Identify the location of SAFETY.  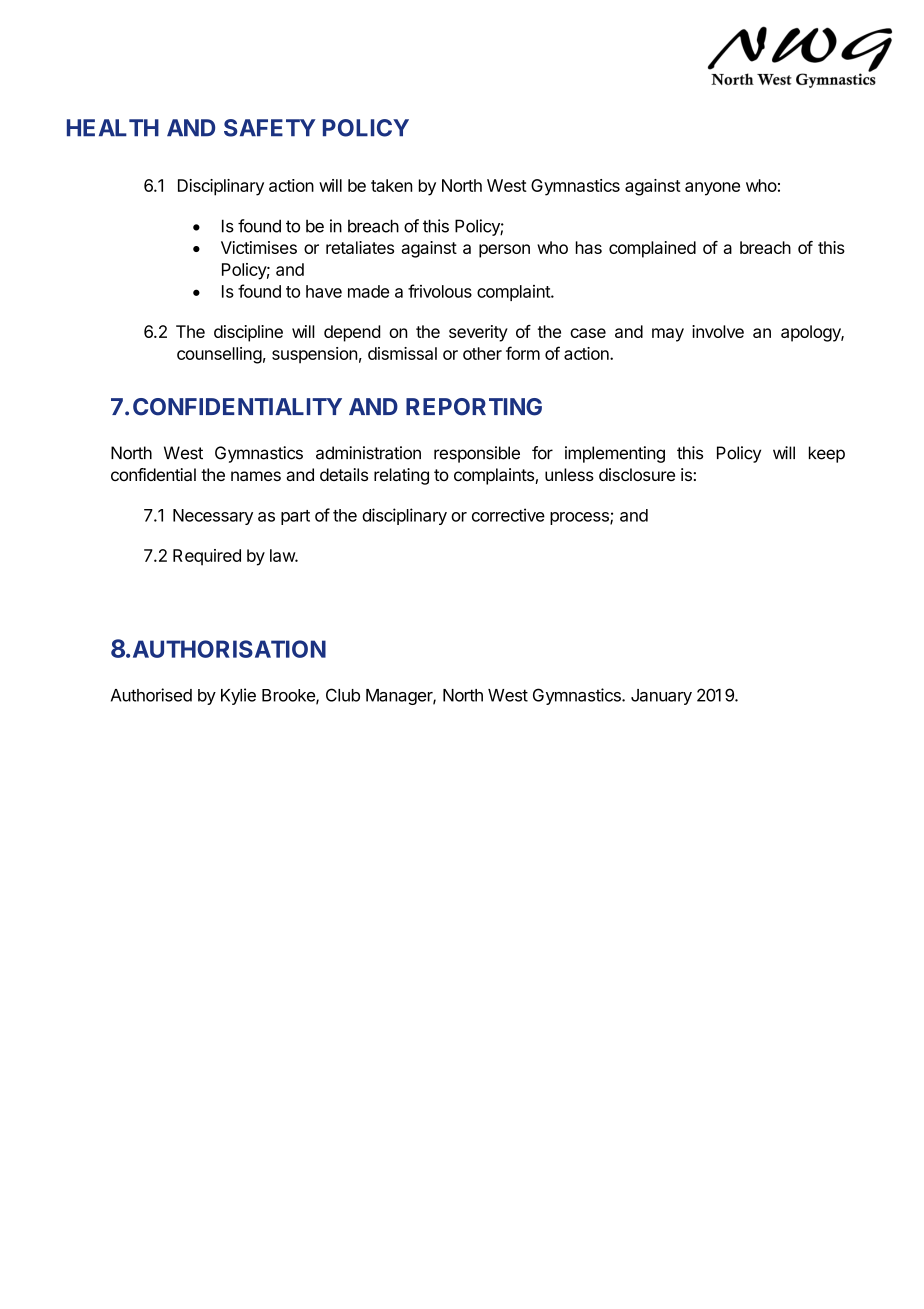
(270, 128).
